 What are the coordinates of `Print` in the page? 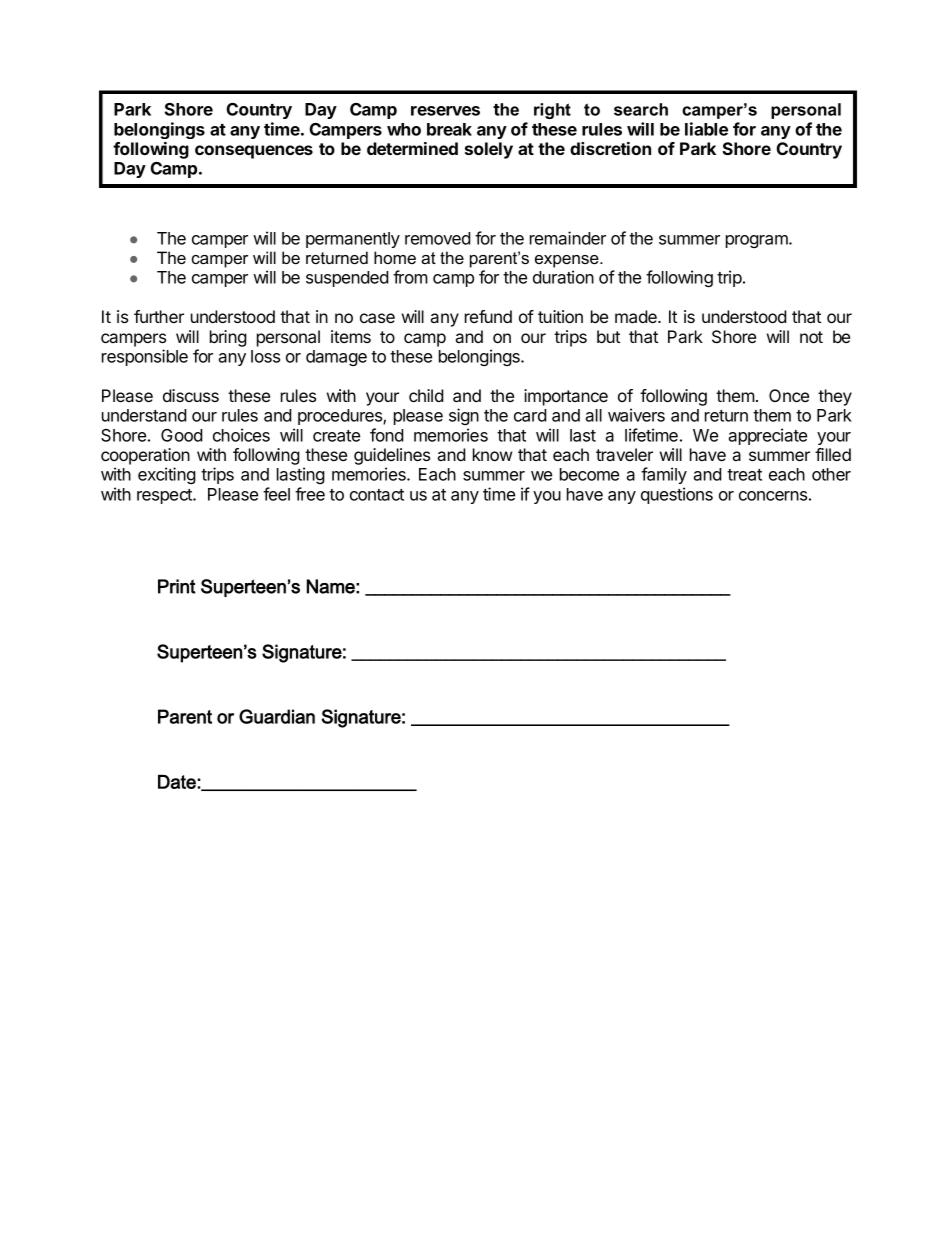 It's located at (177, 586).
